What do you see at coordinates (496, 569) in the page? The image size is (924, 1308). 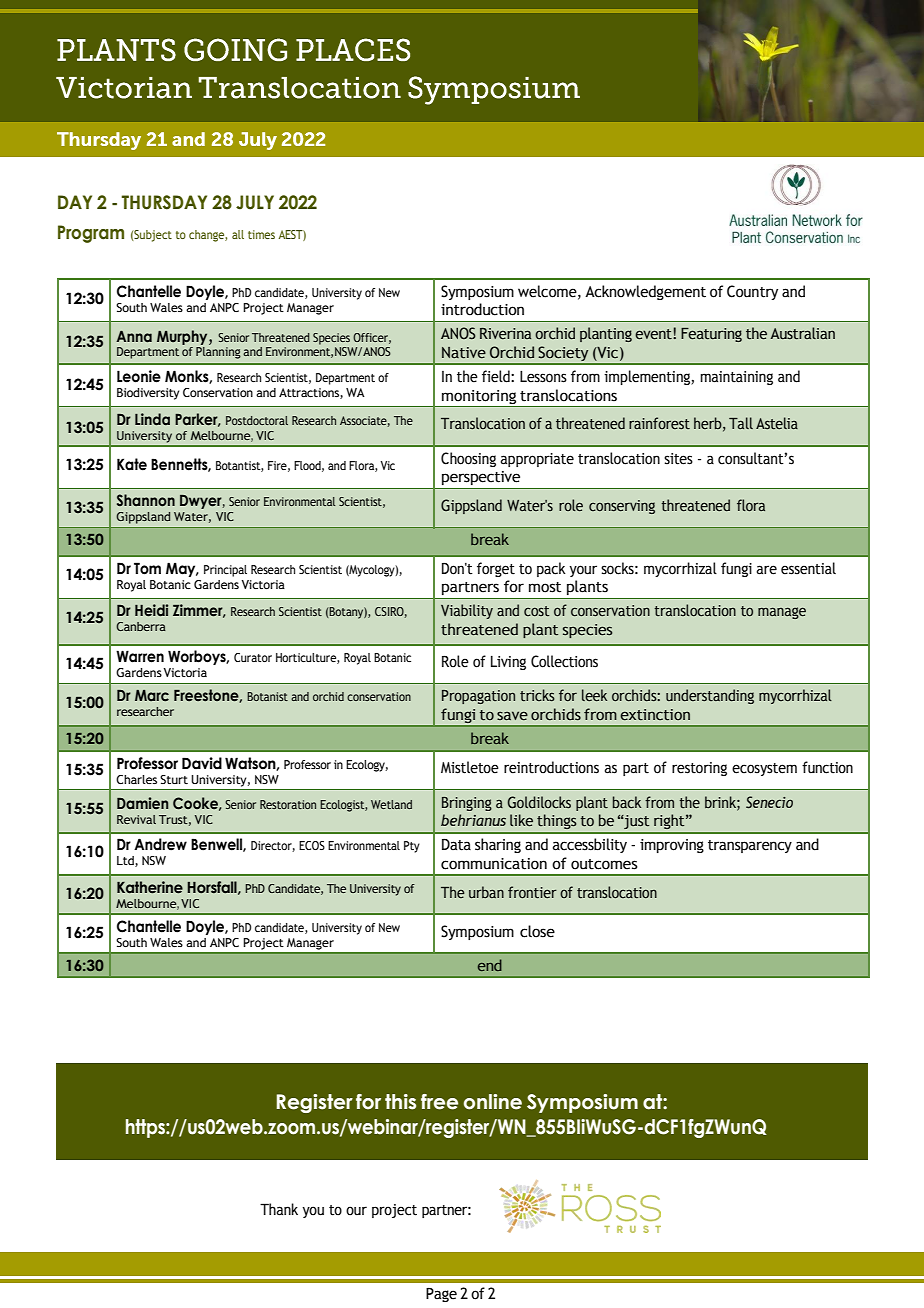 I see `forget` at bounding box center [496, 569].
